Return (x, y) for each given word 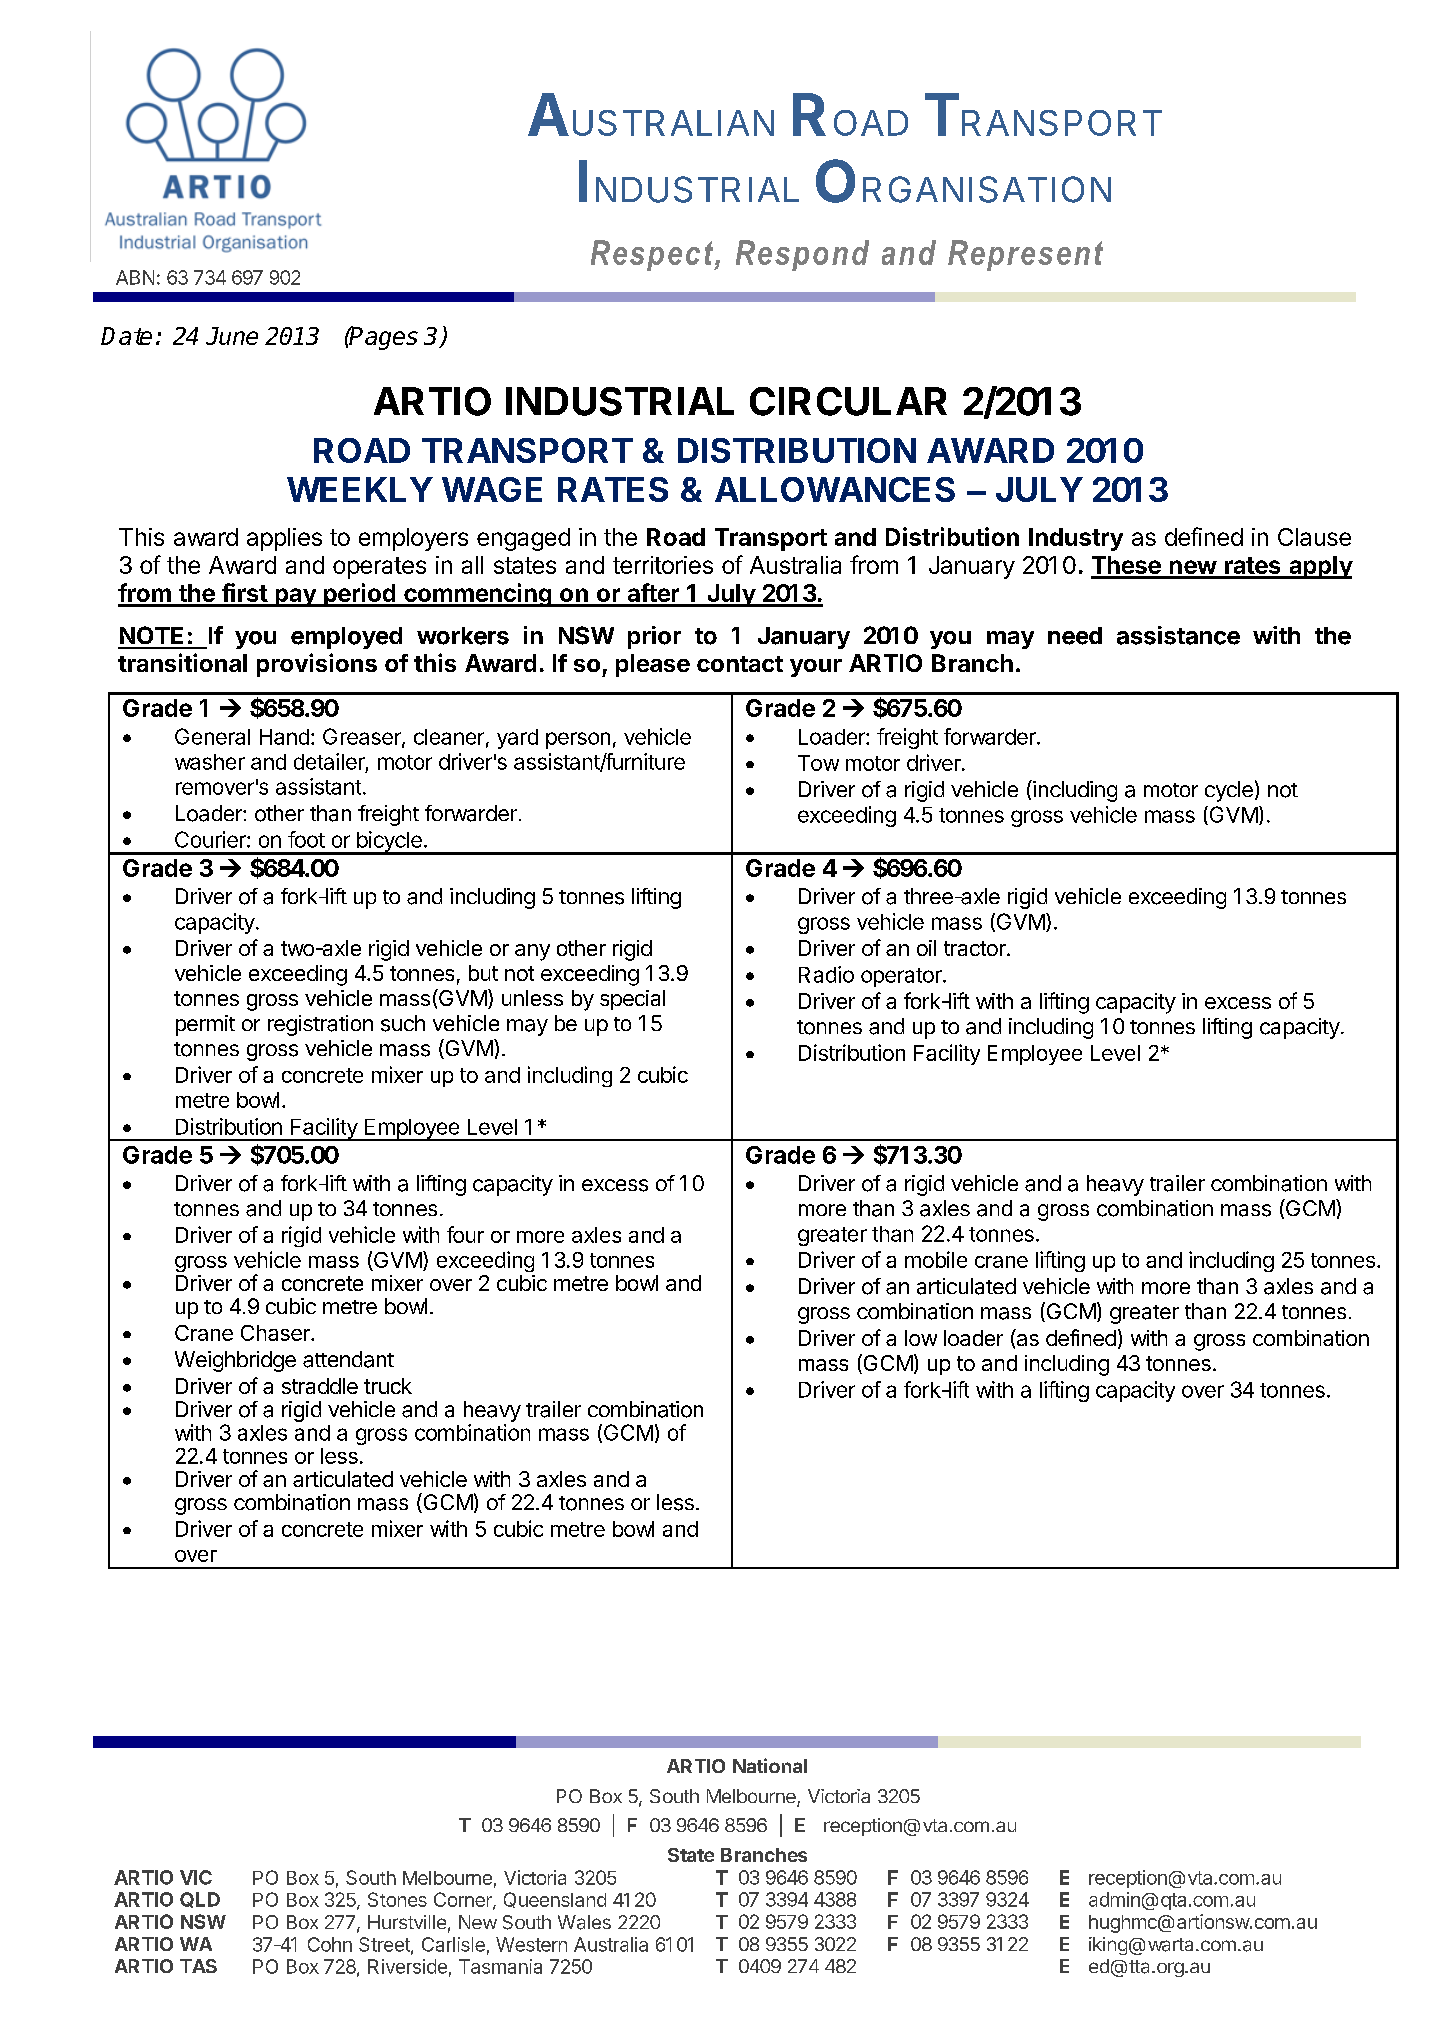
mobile (936, 1259)
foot (306, 839)
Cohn (330, 1944)
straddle (320, 1386)
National (770, 1765)
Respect (653, 255)
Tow (818, 763)
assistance (1178, 635)
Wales (584, 1922)
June (232, 336)
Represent (1025, 255)
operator (902, 977)
